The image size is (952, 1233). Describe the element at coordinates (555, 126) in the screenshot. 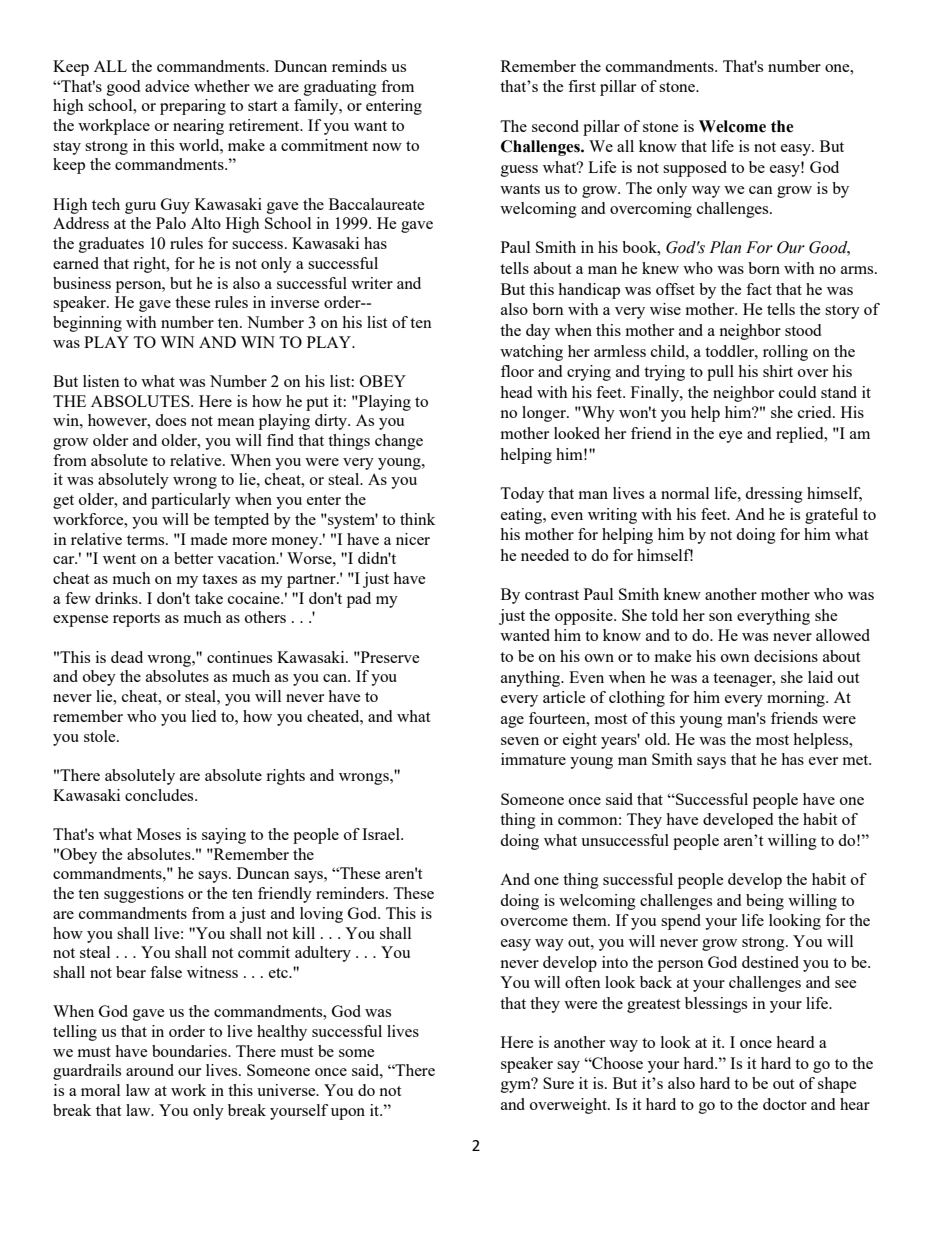

I see `second` at that location.
